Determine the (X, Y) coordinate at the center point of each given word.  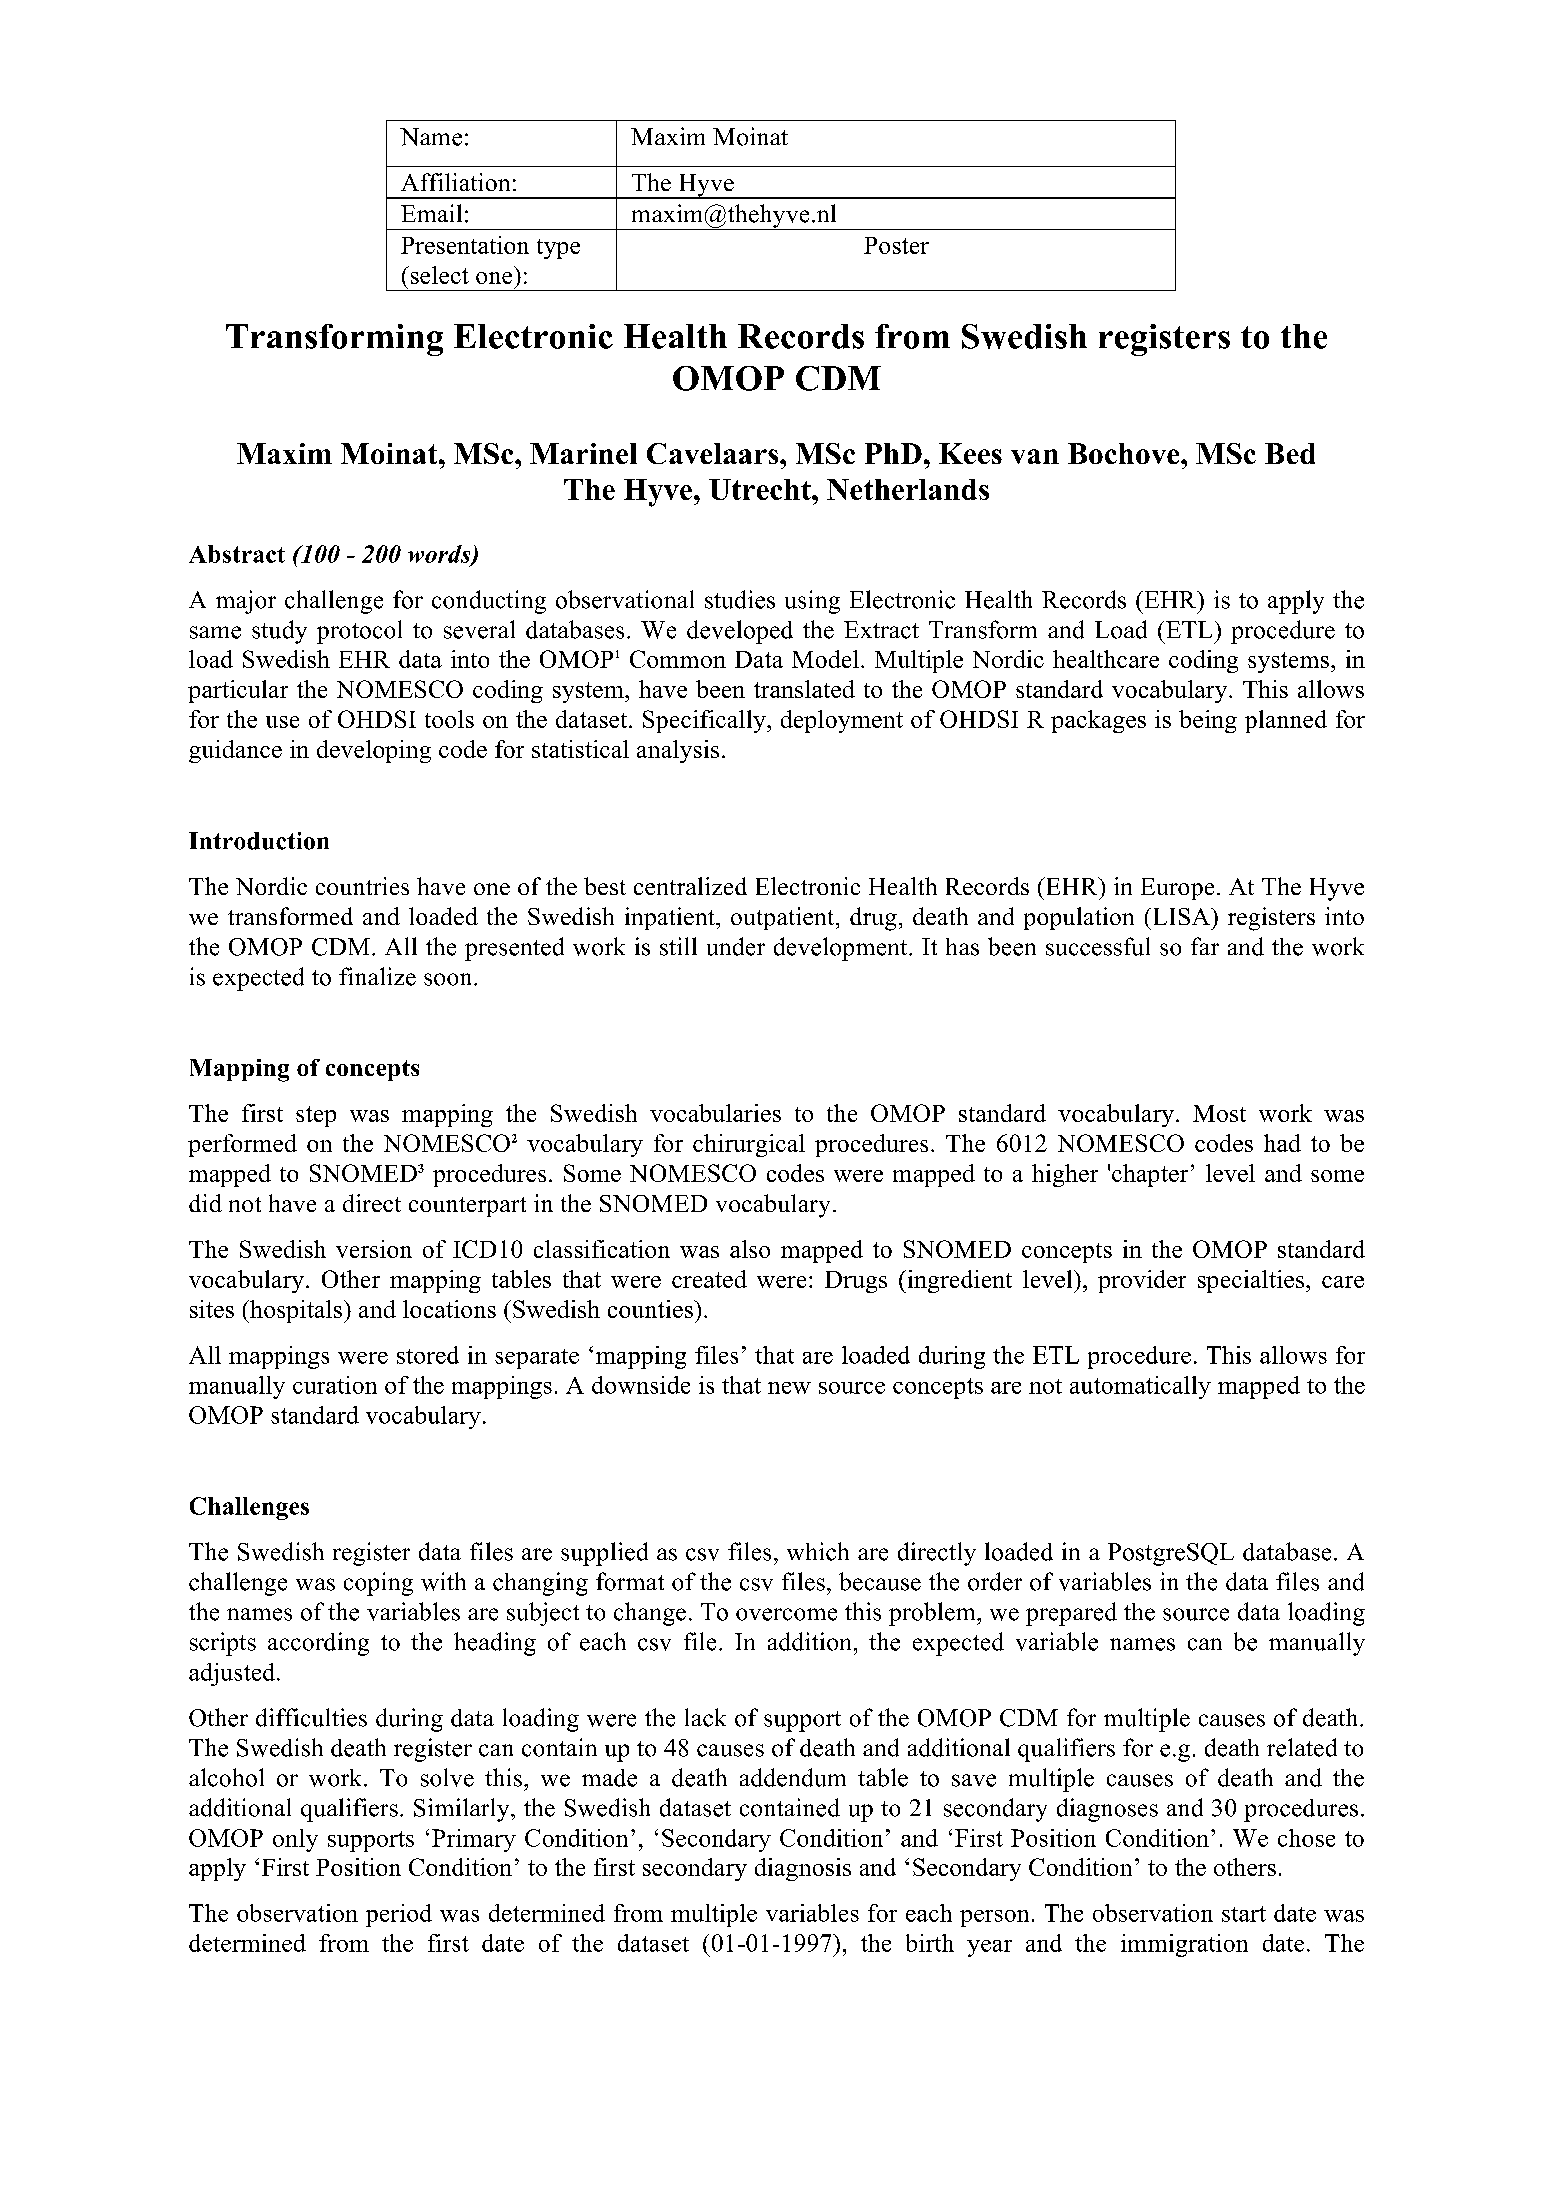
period (399, 1915)
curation (335, 1385)
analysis (678, 751)
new (789, 1388)
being (1208, 721)
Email (431, 213)
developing (374, 751)
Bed (1290, 453)
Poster (896, 245)
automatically (1140, 1387)
